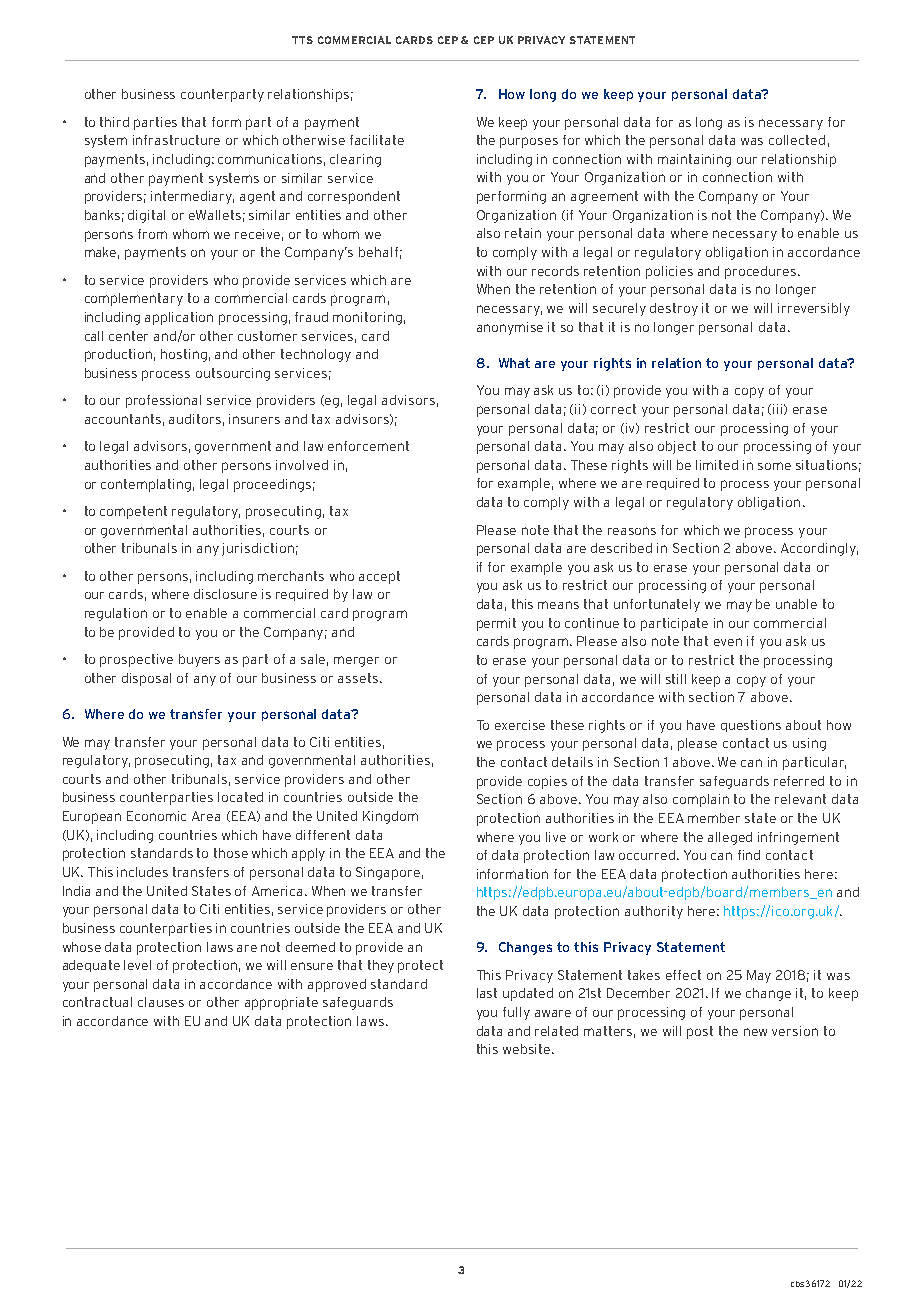 Image resolution: width=924 pixels, height=1308 pixels. Describe the element at coordinates (674, 309) in the image. I see `destroy` at that location.
